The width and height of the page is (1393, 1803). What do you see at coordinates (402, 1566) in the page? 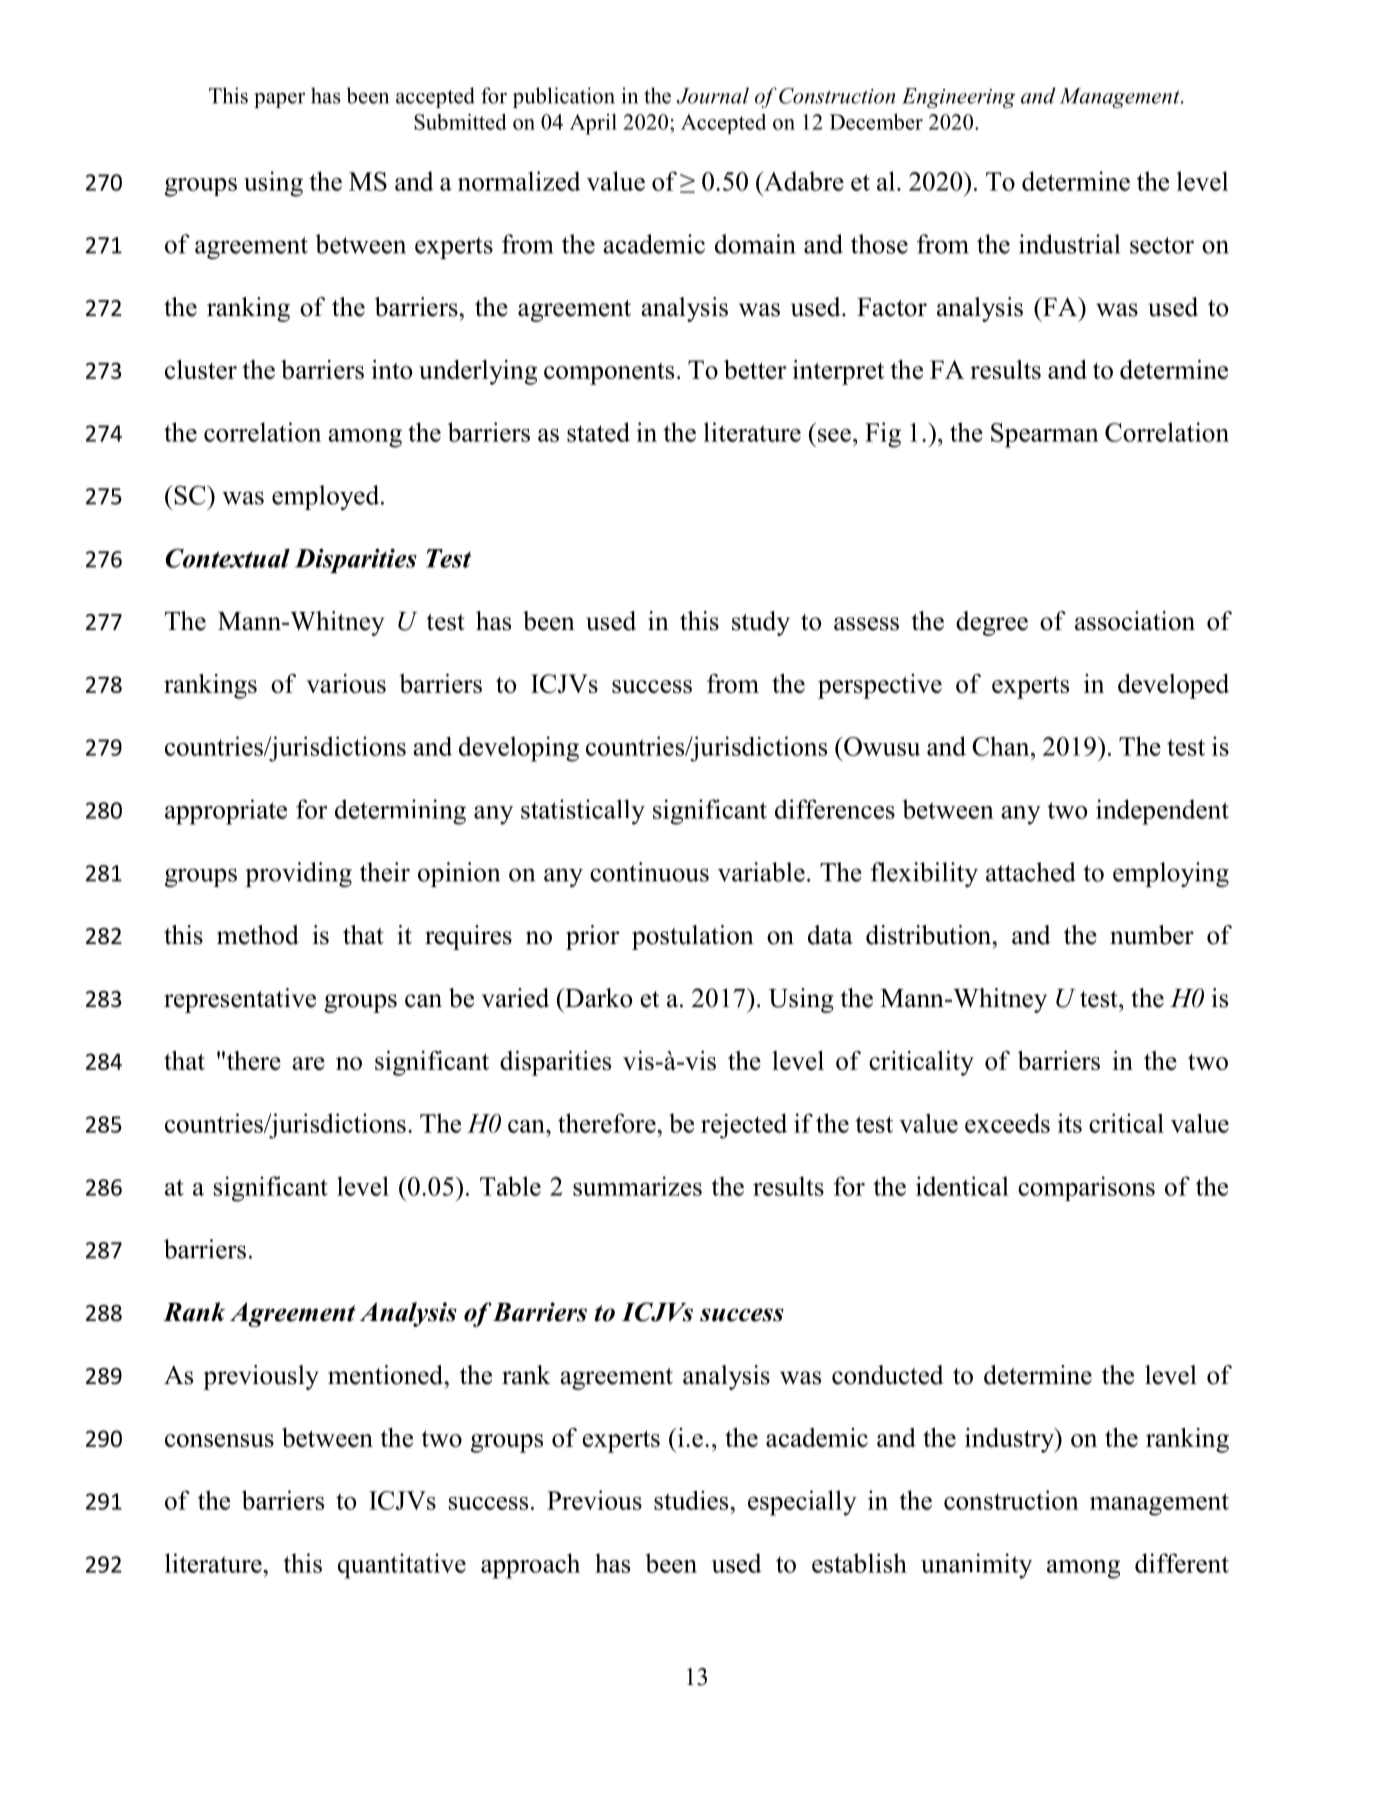
I see `quantitative` at bounding box center [402, 1566].
